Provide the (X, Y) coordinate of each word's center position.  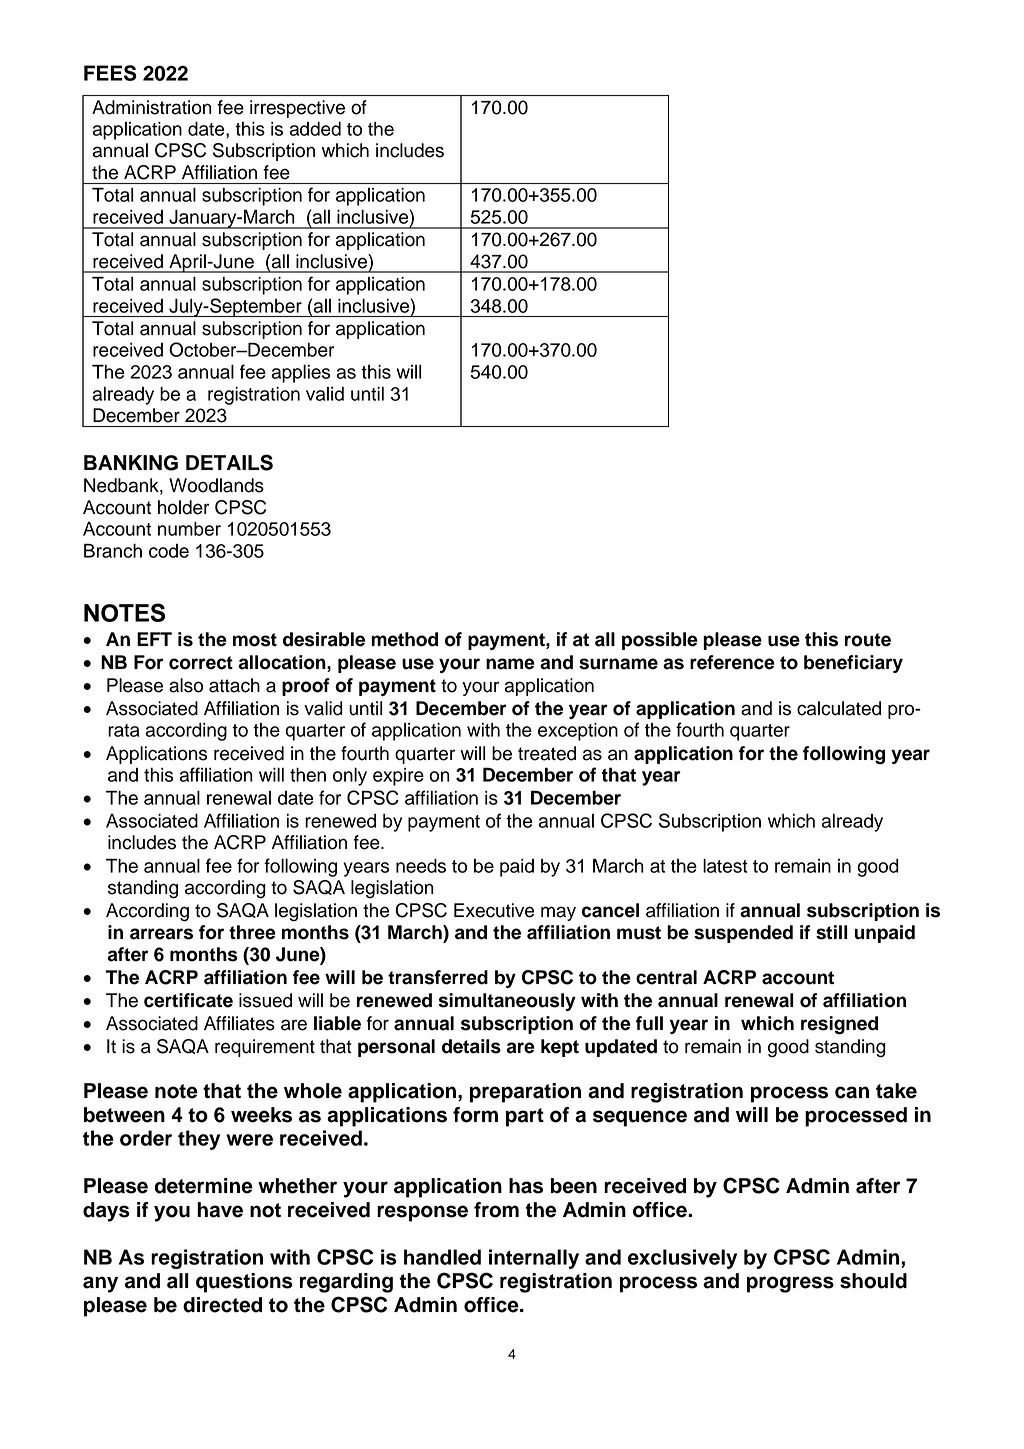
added (315, 128)
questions (244, 1283)
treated (547, 753)
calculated (839, 708)
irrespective (297, 109)
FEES (110, 73)
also (186, 685)
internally (534, 1259)
